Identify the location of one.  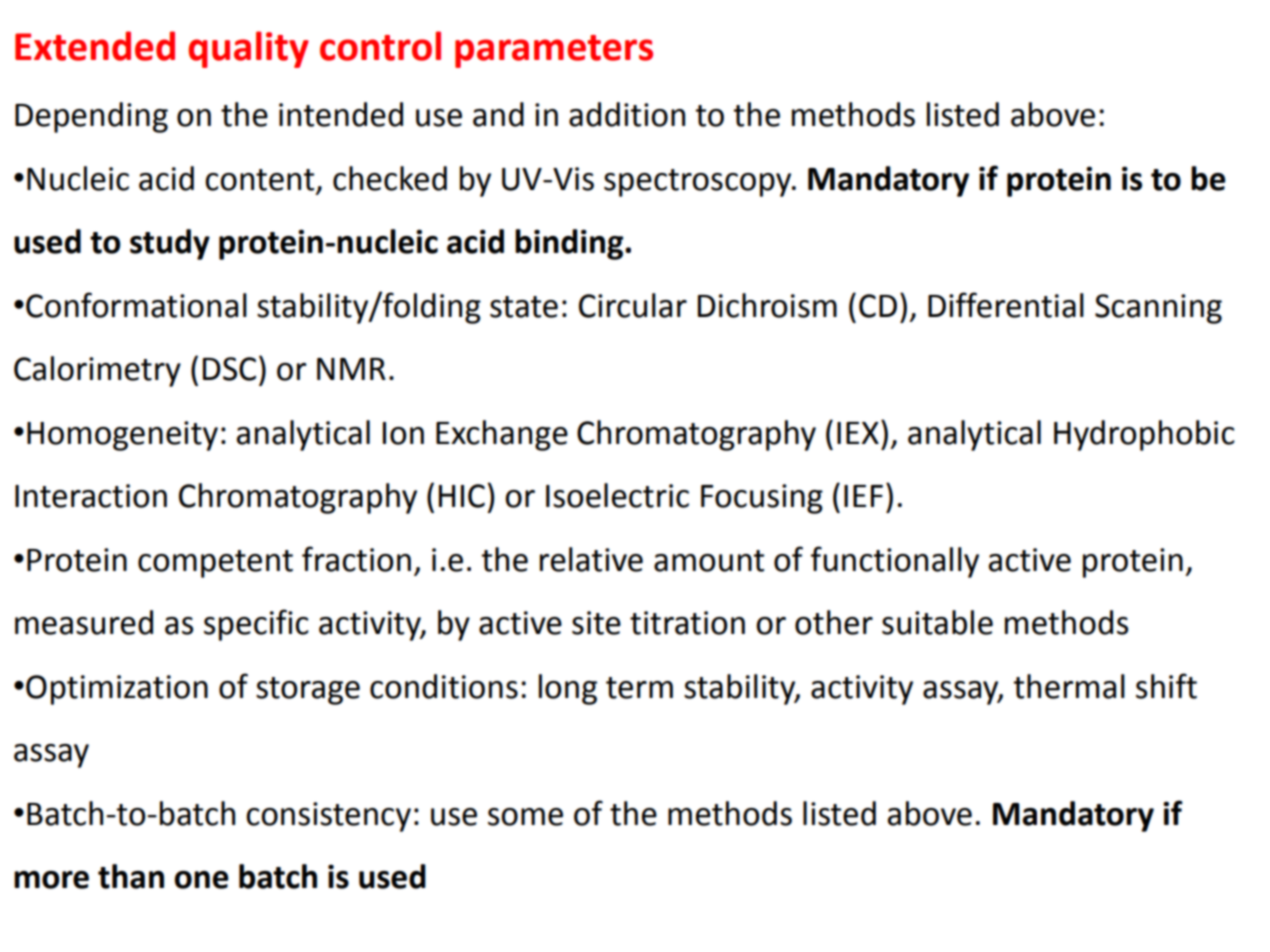
(202, 880).
